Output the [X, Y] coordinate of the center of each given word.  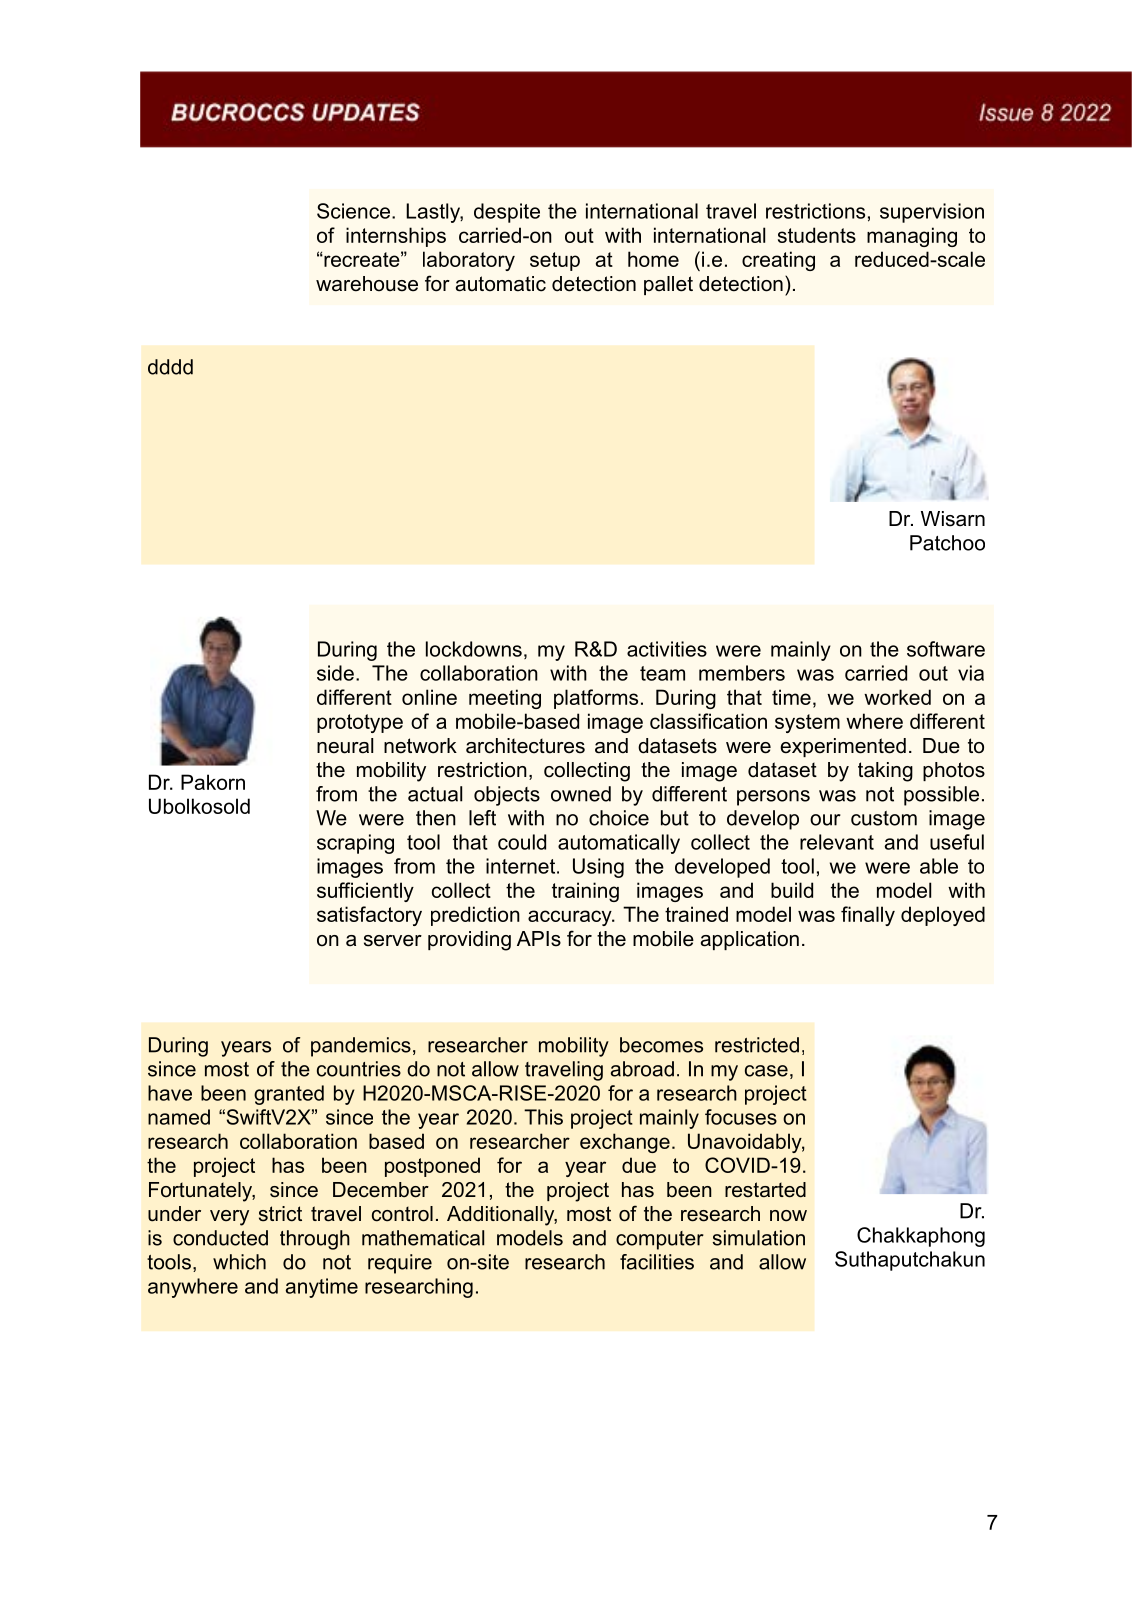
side [335, 673]
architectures [525, 746]
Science [353, 211]
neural [345, 746]
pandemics [361, 1047]
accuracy [571, 918]
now [788, 1216]
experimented [843, 747]
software [946, 649]
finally [868, 916]
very [229, 1218]
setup [555, 261]
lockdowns [474, 649]
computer [660, 1240]
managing [912, 237]
